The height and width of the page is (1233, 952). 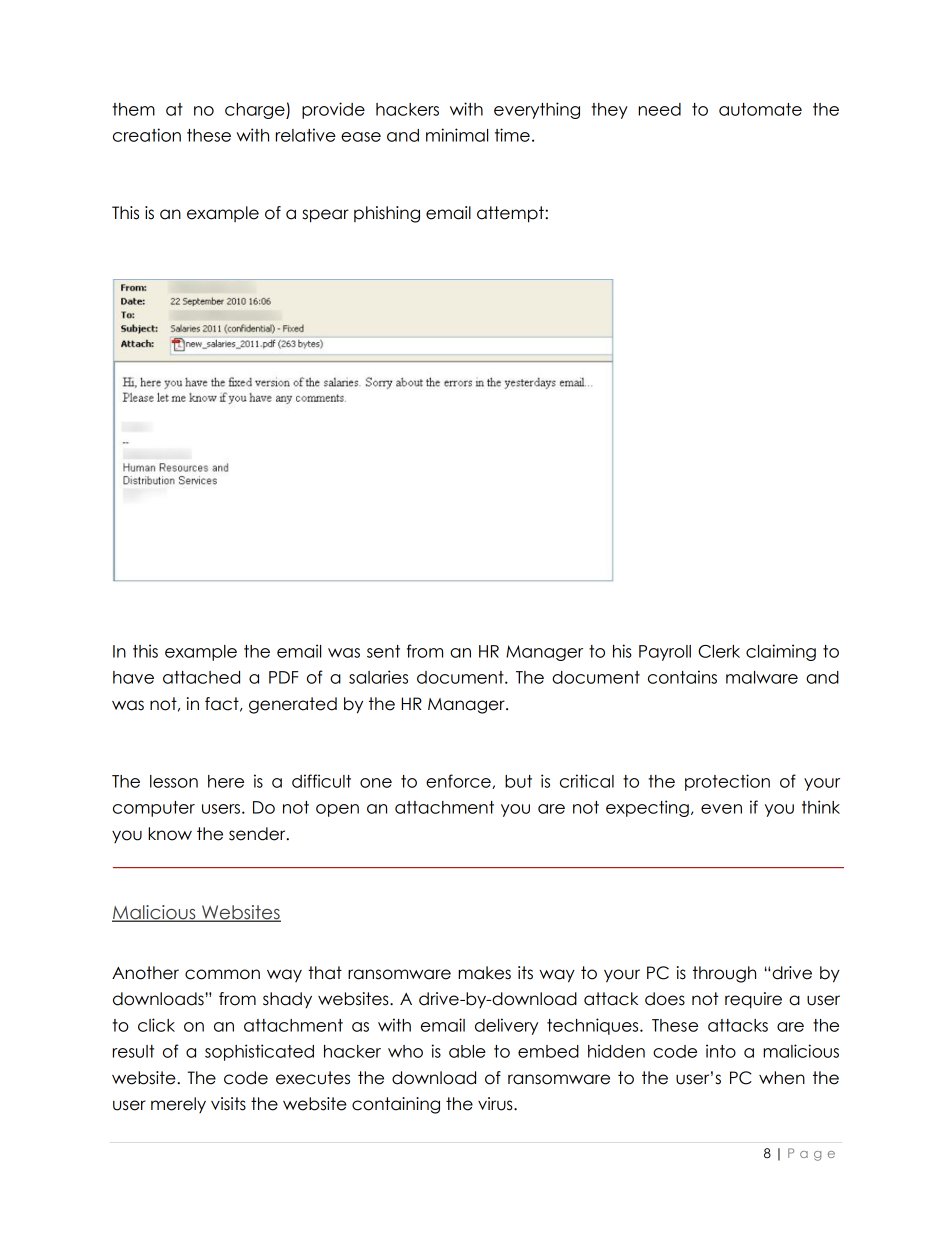 What do you see at coordinates (228, 1104) in the page?
I see `visits` at bounding box center [228, 1104].
